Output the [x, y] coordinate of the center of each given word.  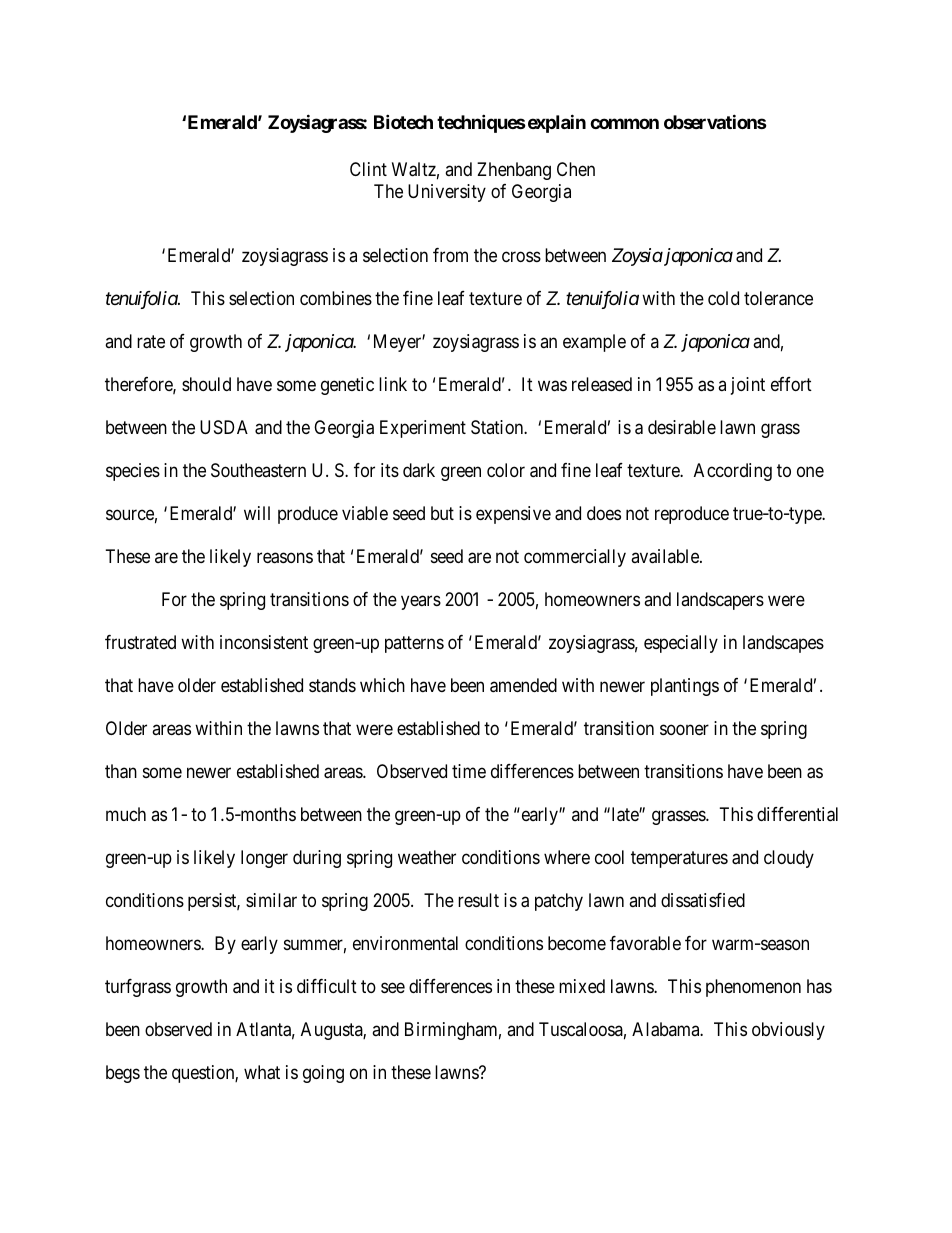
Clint [368, 169]
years [421, 603]
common [624, 123]
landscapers [720, 601]
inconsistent [264, 642]
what [262, 1072]
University [447, 193]
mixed [582, 986]
